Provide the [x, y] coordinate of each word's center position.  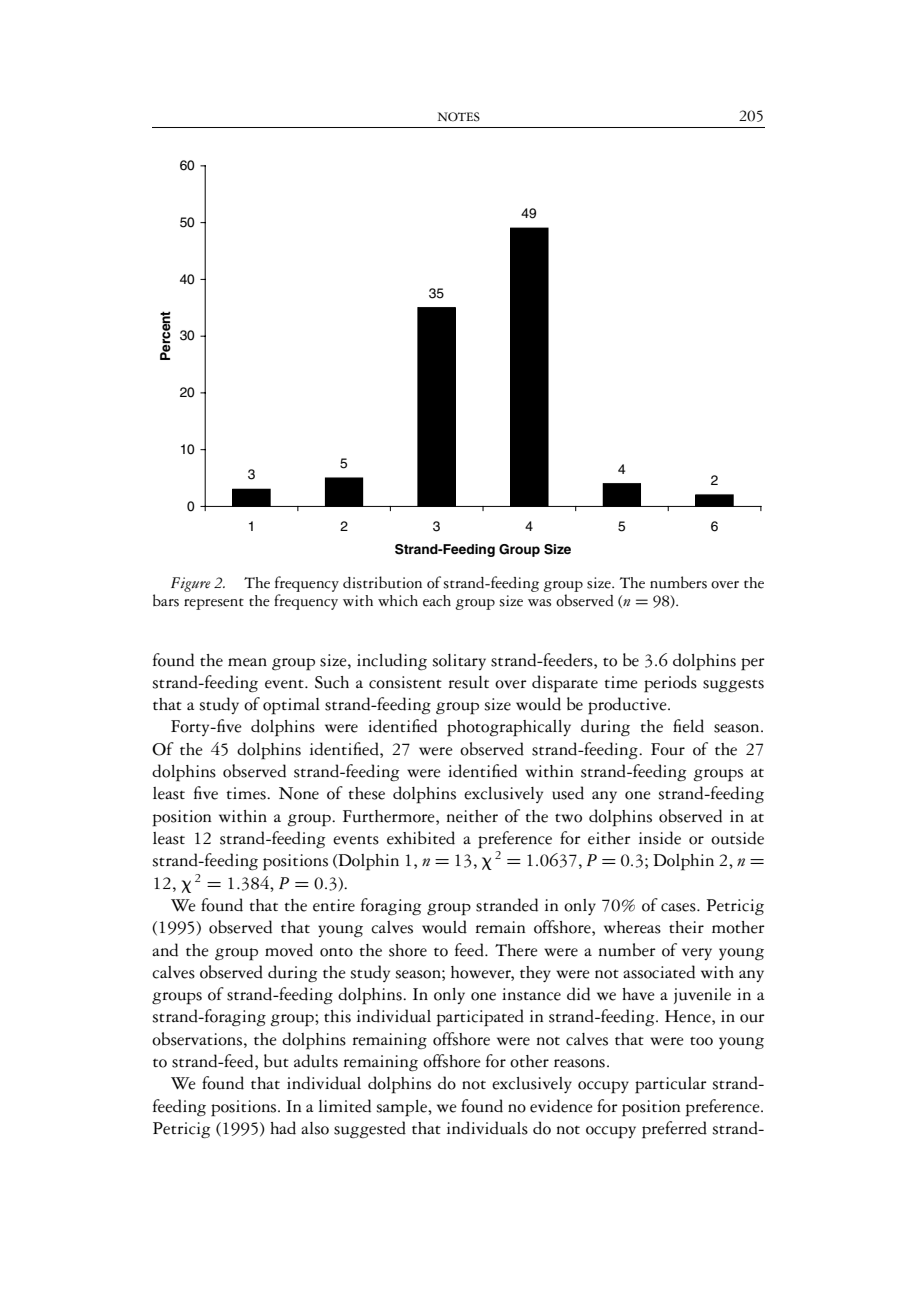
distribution [382, 582]
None [299, 793]
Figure [191, 584]
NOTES [459, 117]
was [539, 603]
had [283, 1128]
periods [670, 684]
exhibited [421, 838]
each [437, 601]
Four [668, 749]
